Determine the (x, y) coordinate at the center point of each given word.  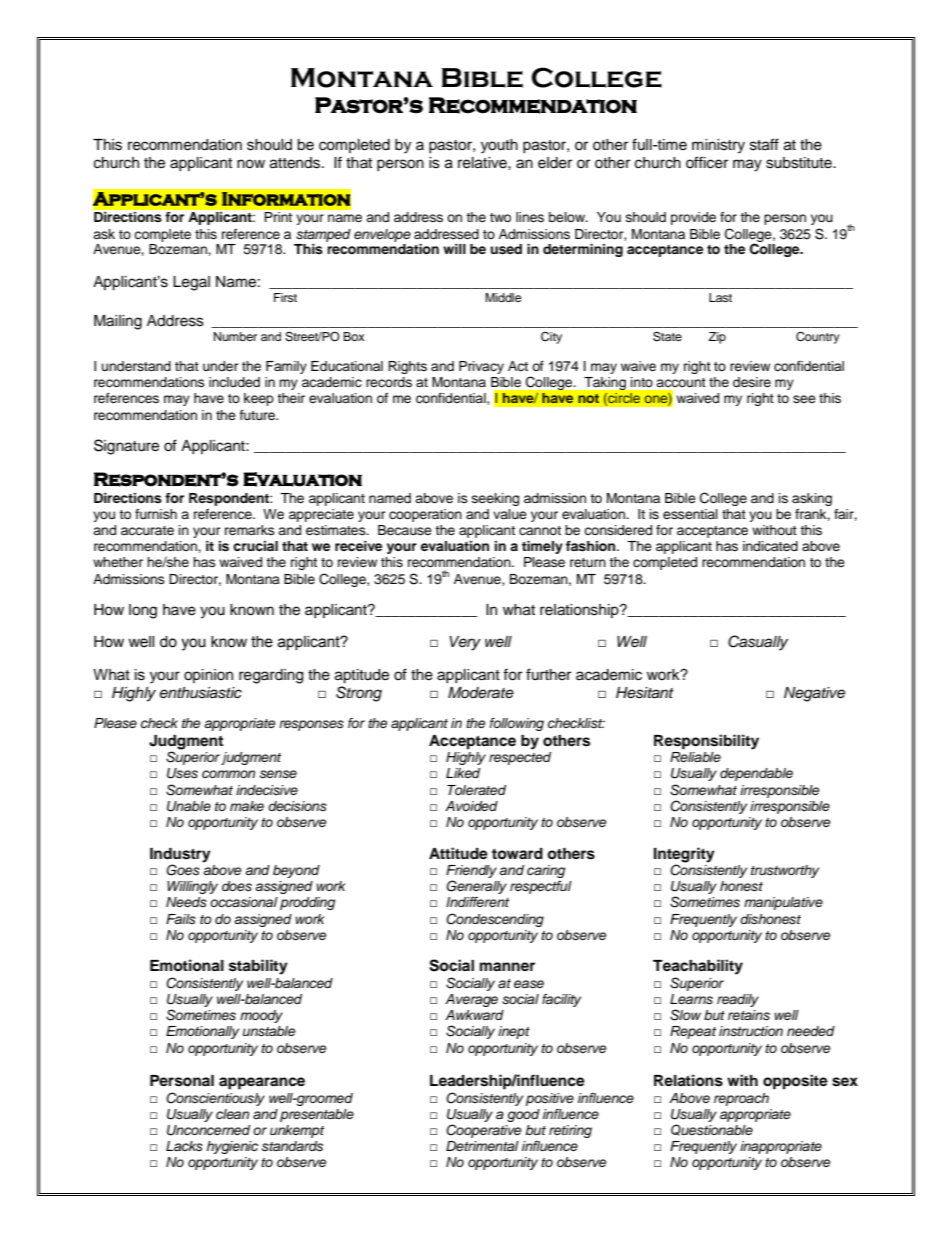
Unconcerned (208, 1130)
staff (764, 144)
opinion (208, 676)
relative (483, 163)
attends (295, 163)
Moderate (481, 693)
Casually (758, 643)
